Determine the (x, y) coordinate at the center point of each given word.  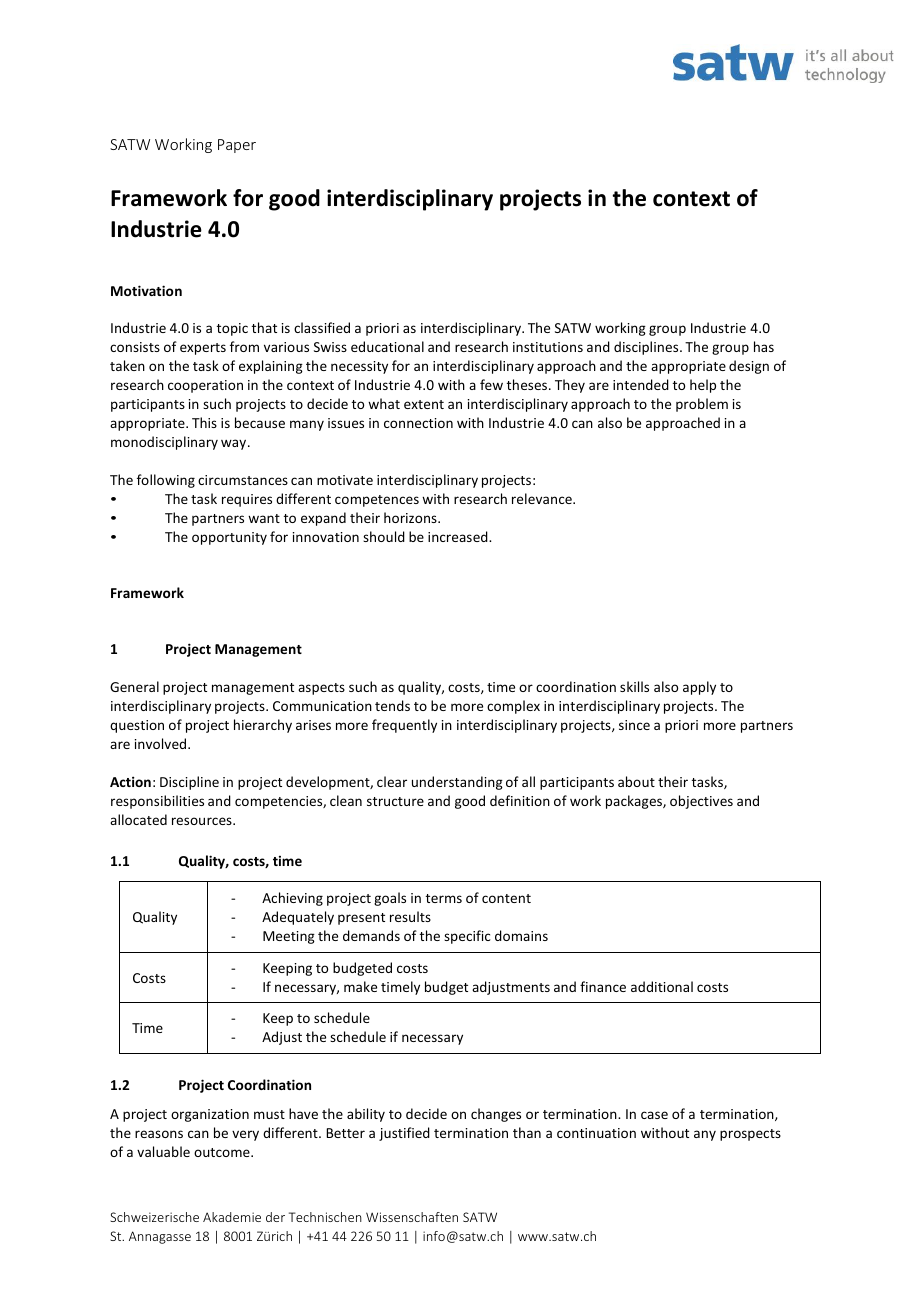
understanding (457, 783)
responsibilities (157, 802)
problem (702, 405)
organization (210, 1115)
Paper (237, 146)
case (654, 1115)
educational (387, 346)
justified (404, 1134)
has (764, 346)
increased (459, 536)
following (166, 481)
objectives (701, 802)
